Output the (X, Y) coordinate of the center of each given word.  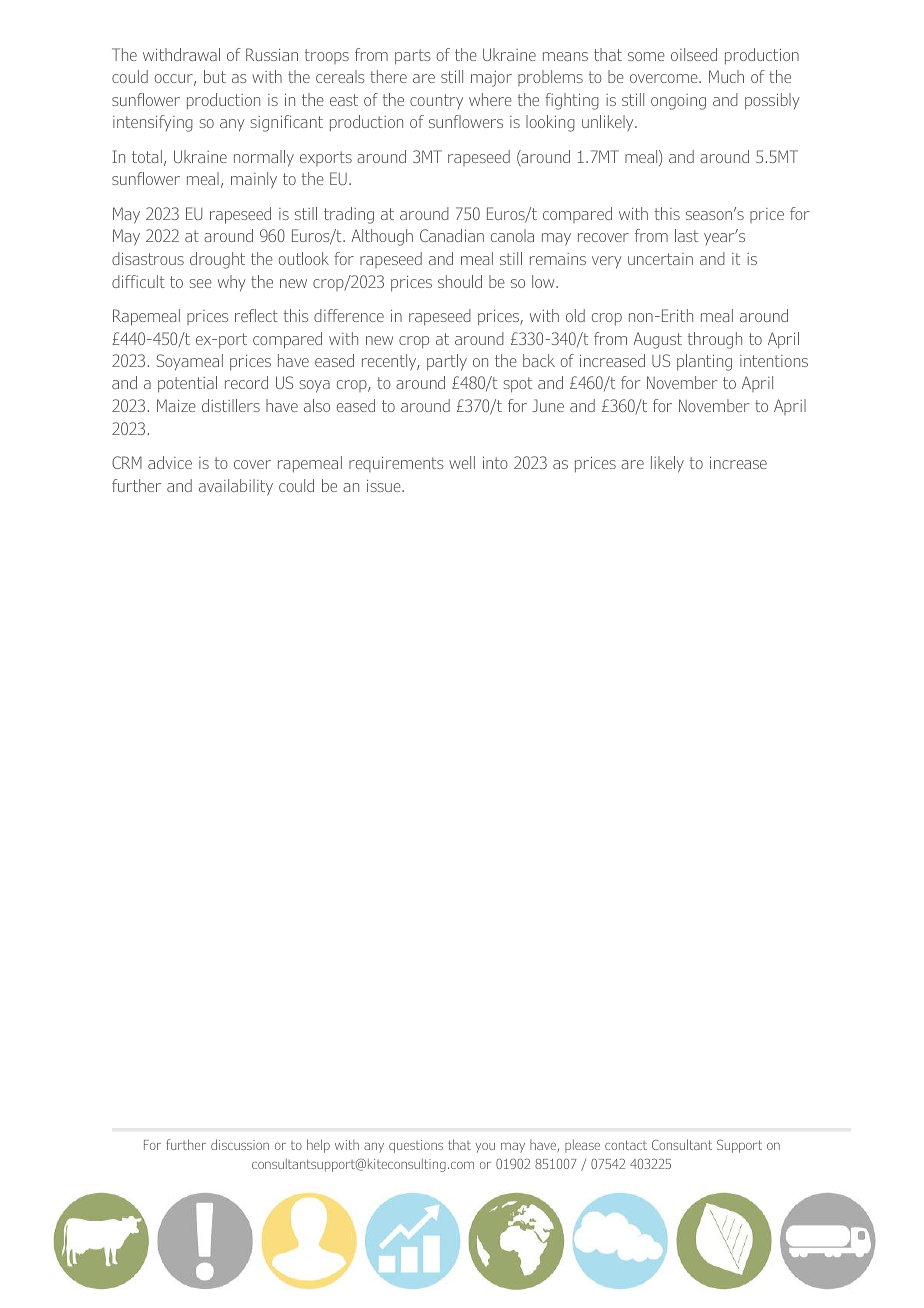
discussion (240, 1144)
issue (385, 486)
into (495, 462)
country (436, 101)
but (215, 76)
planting (704, 362)
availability (236, 487)
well (462, 462)
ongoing (678, 102)
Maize (176, 405)
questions (416, 1146)
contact (626, 1145)
